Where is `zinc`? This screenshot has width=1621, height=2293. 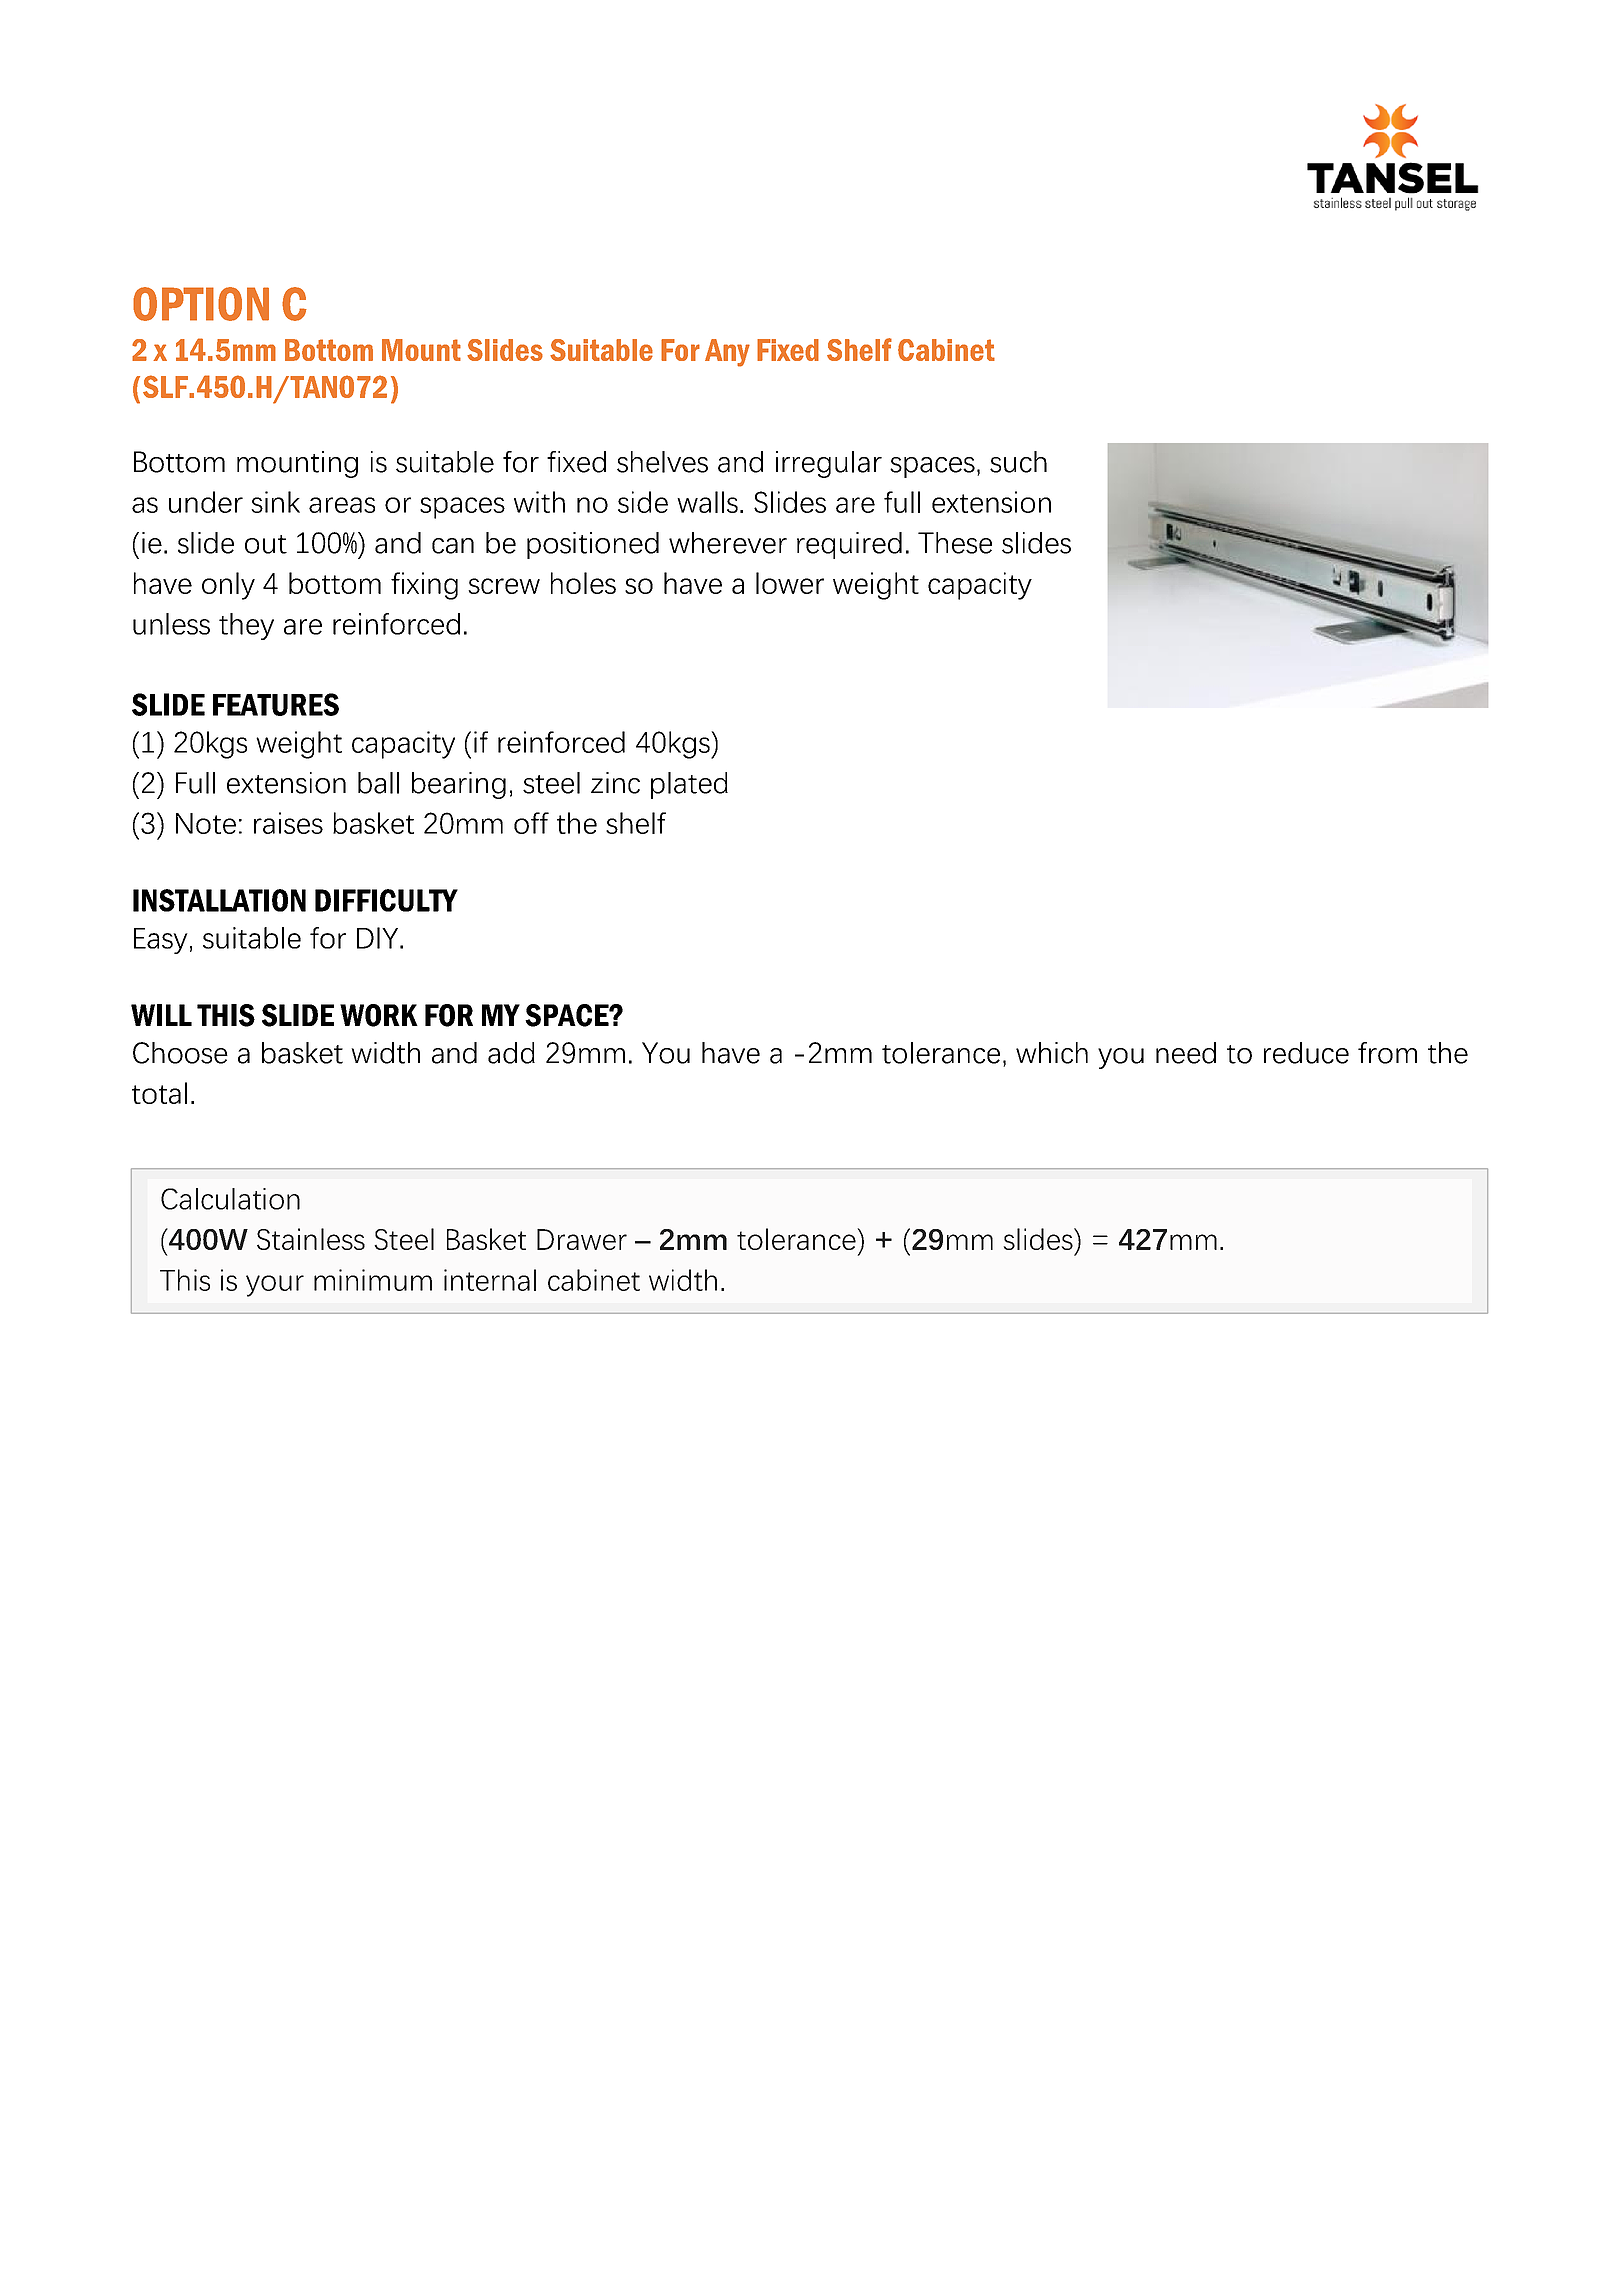
zinc is located at coordinates (615, 783).
